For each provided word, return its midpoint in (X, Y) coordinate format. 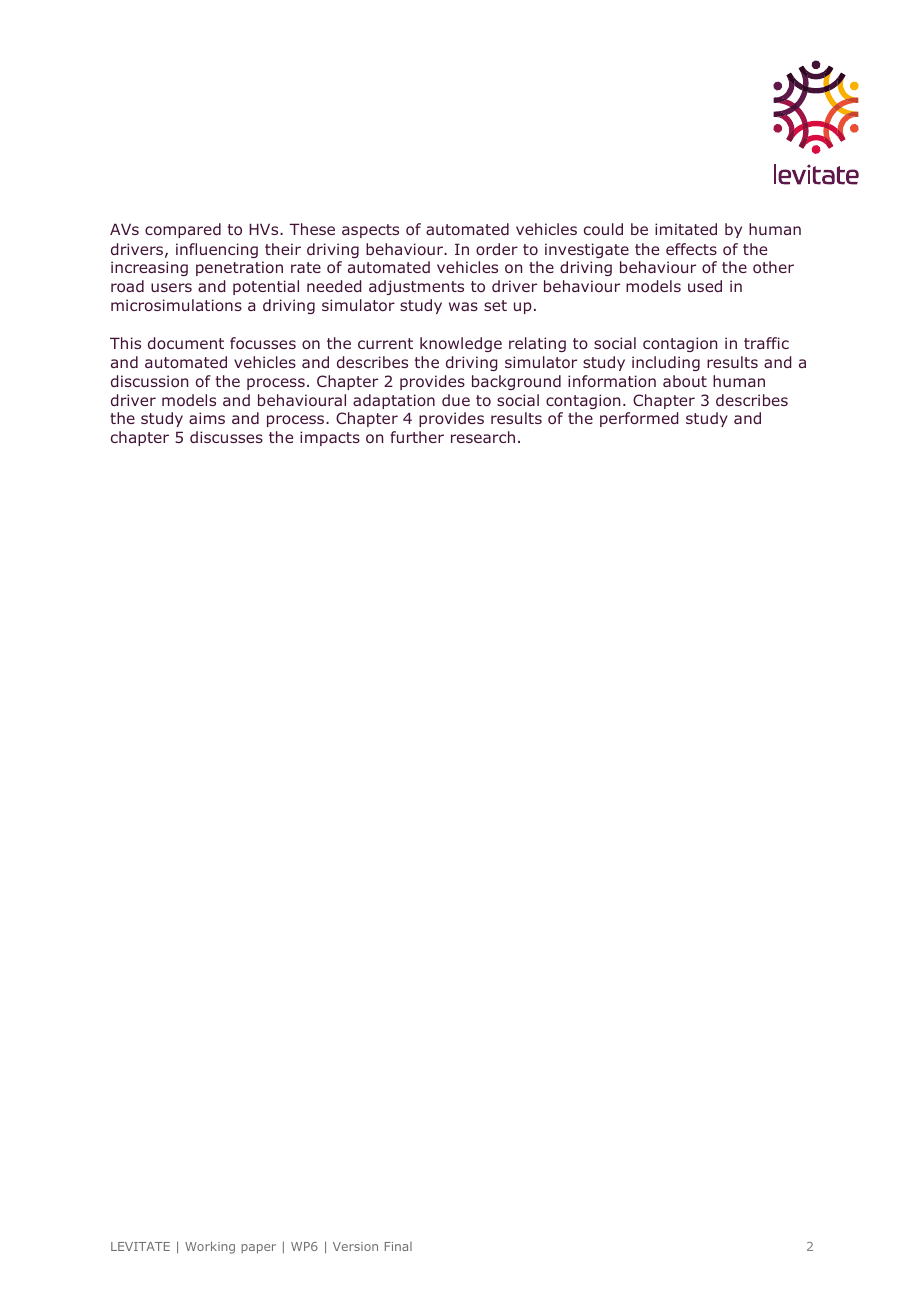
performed (639, 419)
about (685, 381)
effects (691, 249)
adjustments (416, 287)
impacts (330, 438)
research (483, 437)
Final (398, 1246)
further (417, 437)
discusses (226, 437)
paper (258, 1249)
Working (210, 1247)
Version (355, 1246)
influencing (217, 250)
